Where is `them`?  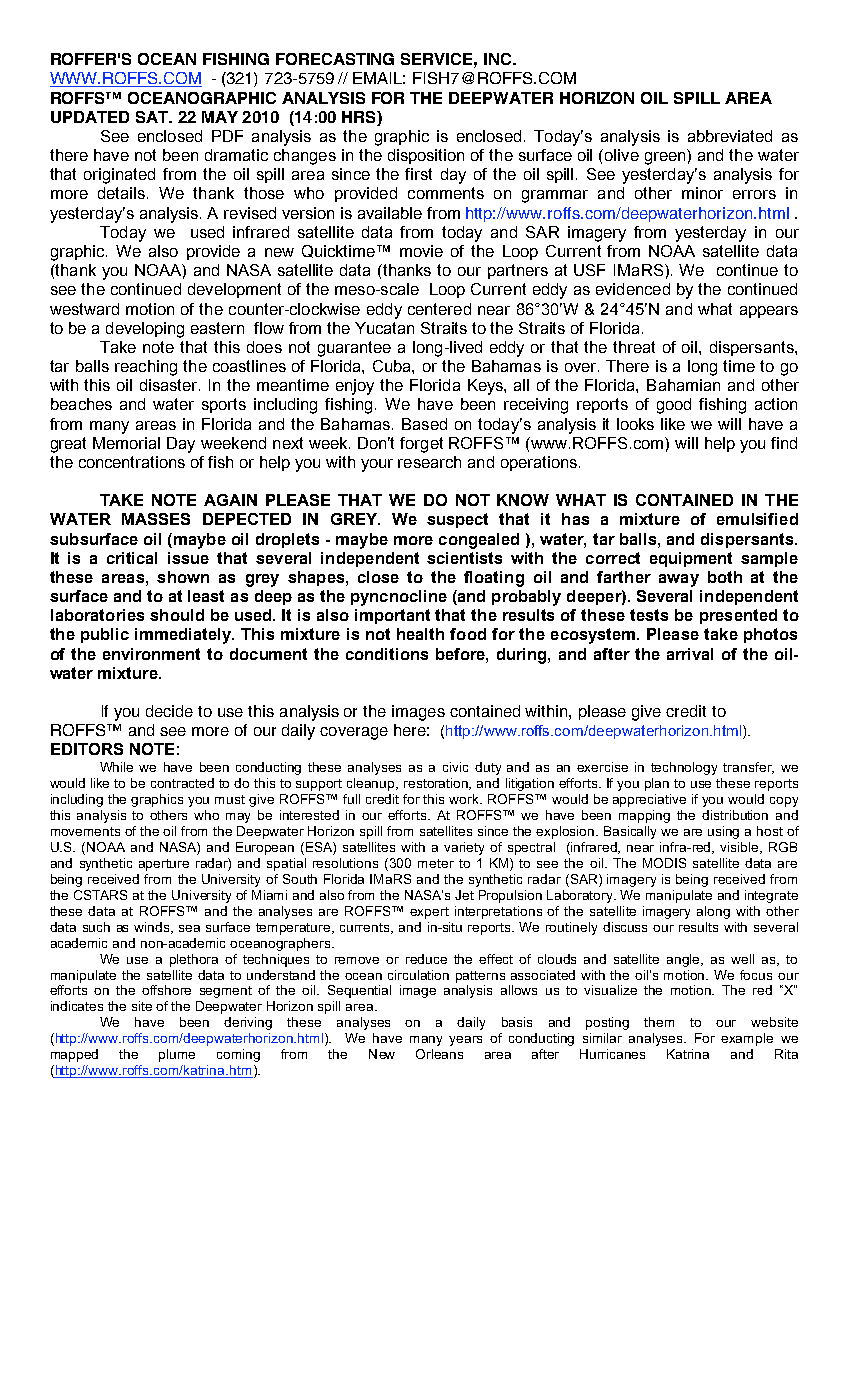
them is located at coordinates (659, 1022).
